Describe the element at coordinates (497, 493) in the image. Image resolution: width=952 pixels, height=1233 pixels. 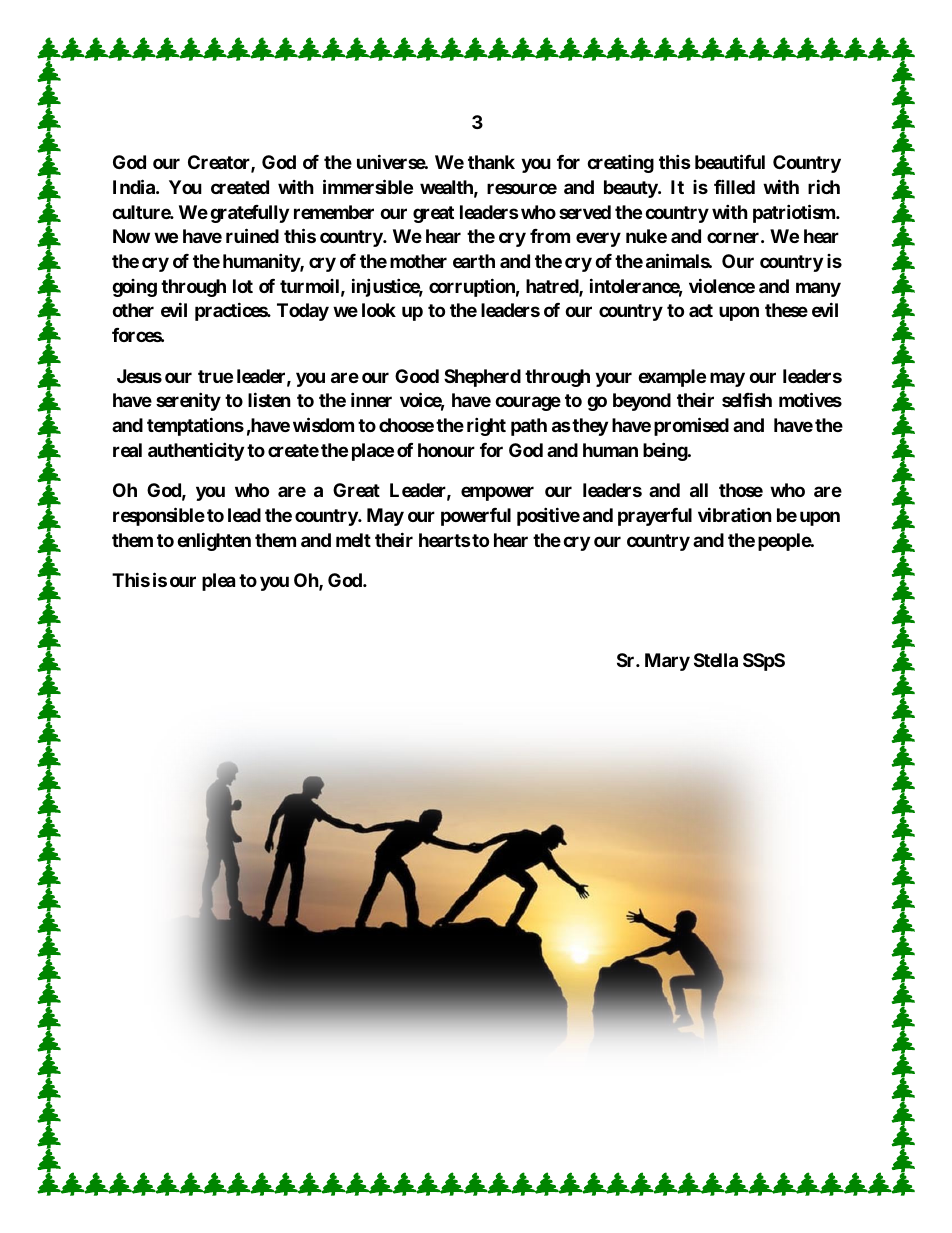
I see `empower` at that location.
